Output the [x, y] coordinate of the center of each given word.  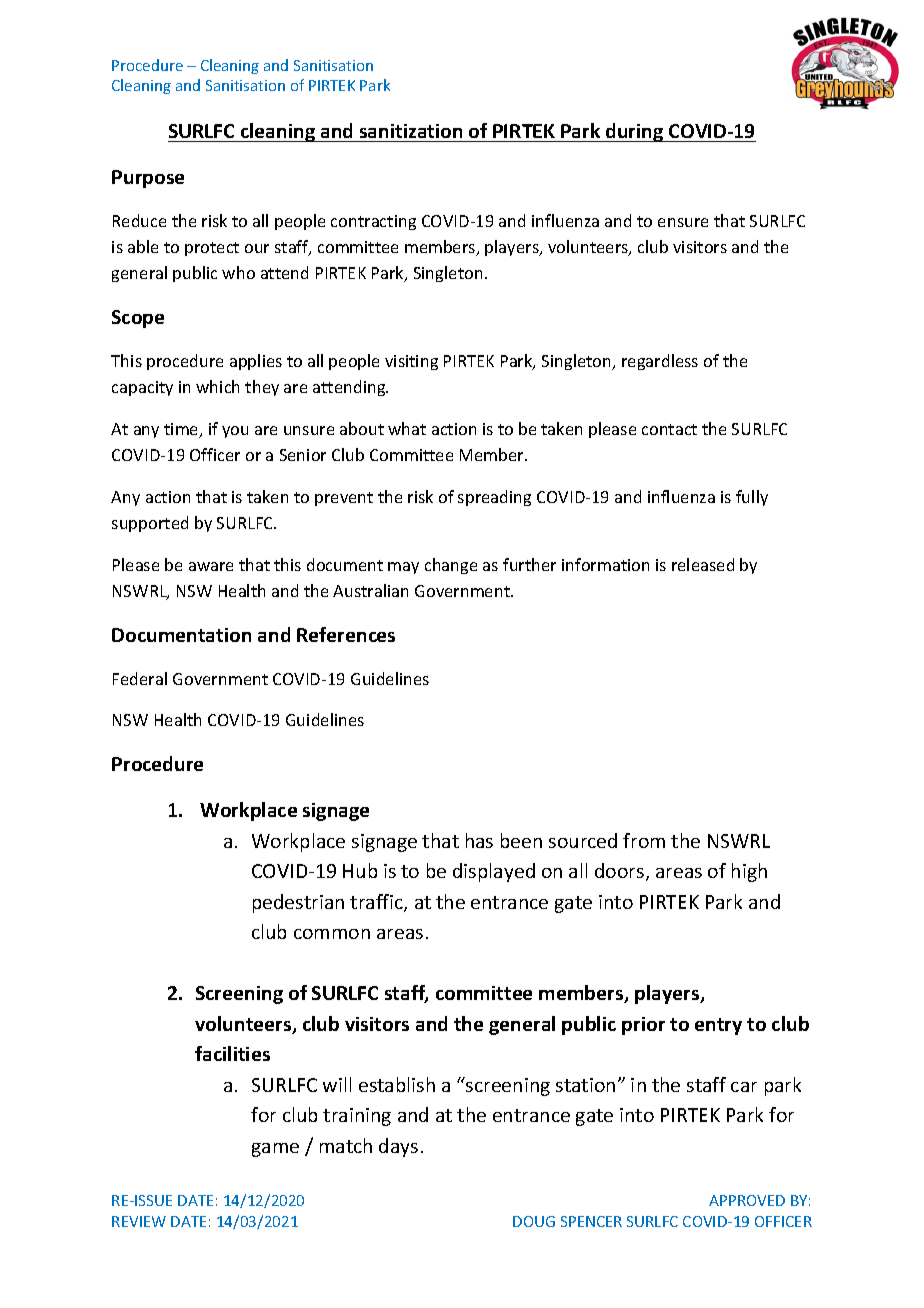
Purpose [148, 179]
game [275, 1150]
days [398, 1147]
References [346, 634]
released [703, 564]
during [635, 132]
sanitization [411, 131]
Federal [140, 678]
